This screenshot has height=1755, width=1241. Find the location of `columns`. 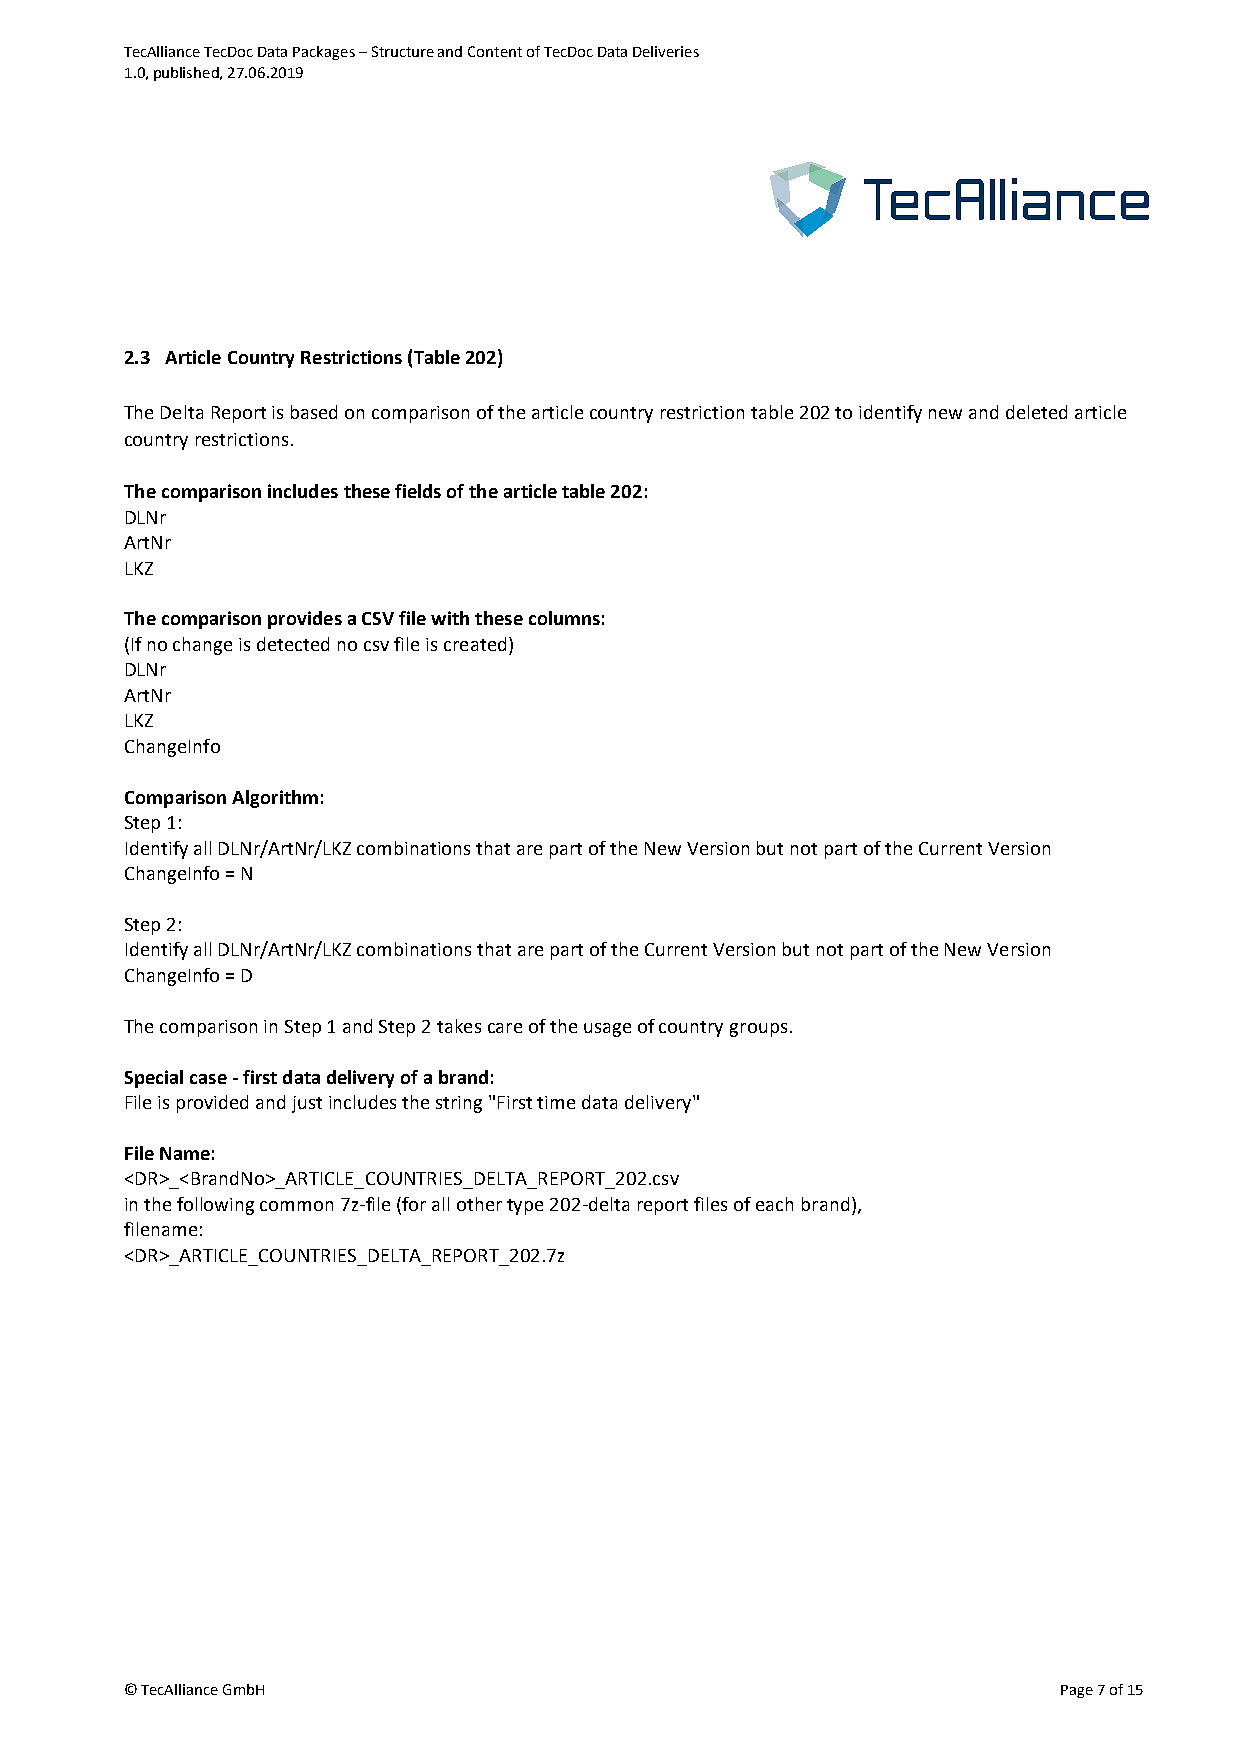

columns is located at coordinates (564, 618).
